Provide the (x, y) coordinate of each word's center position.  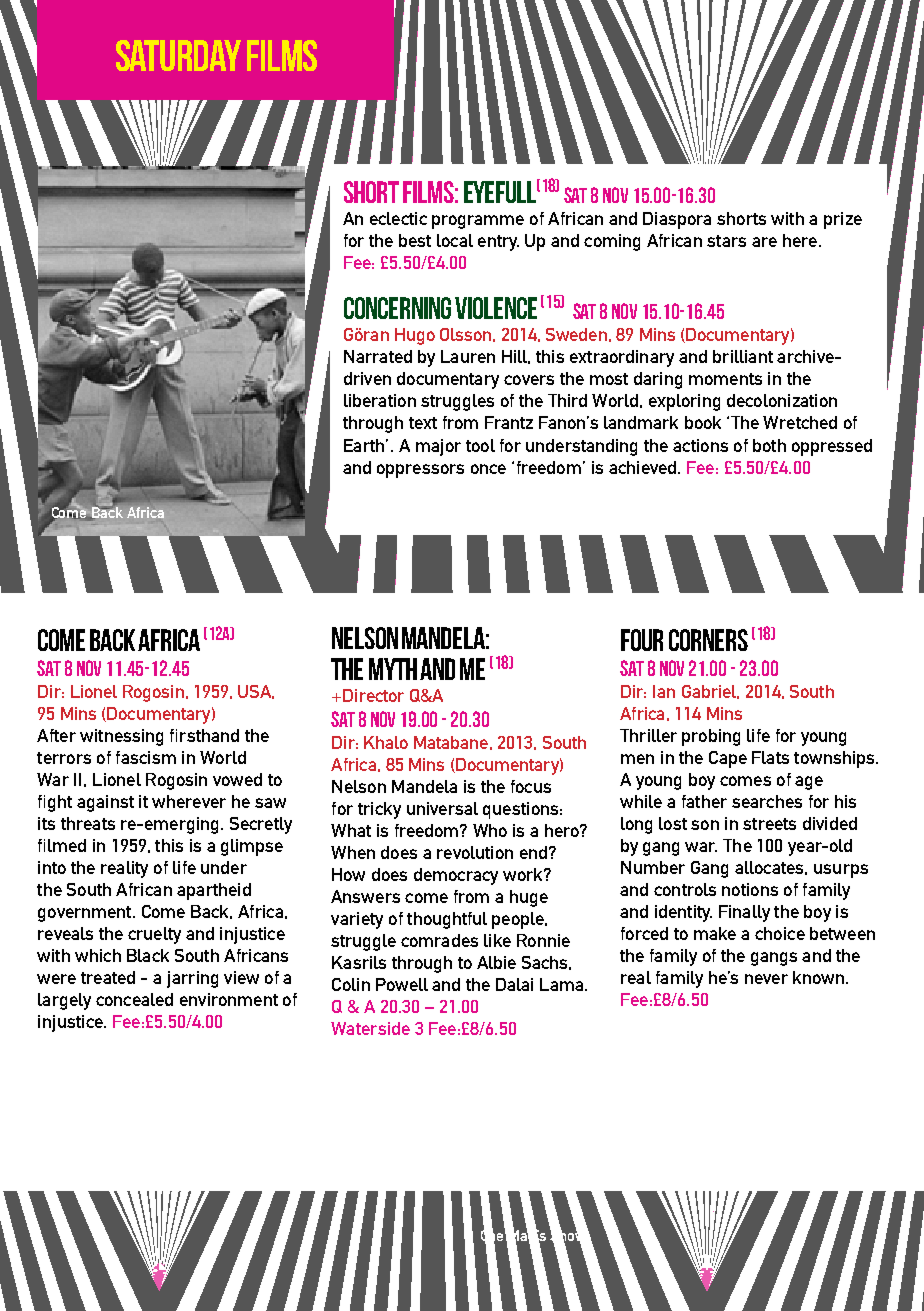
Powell (402, 984)
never (766, 979)
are (764, 242)
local (455, 240)
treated (108, 977)
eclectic (398, 218)
